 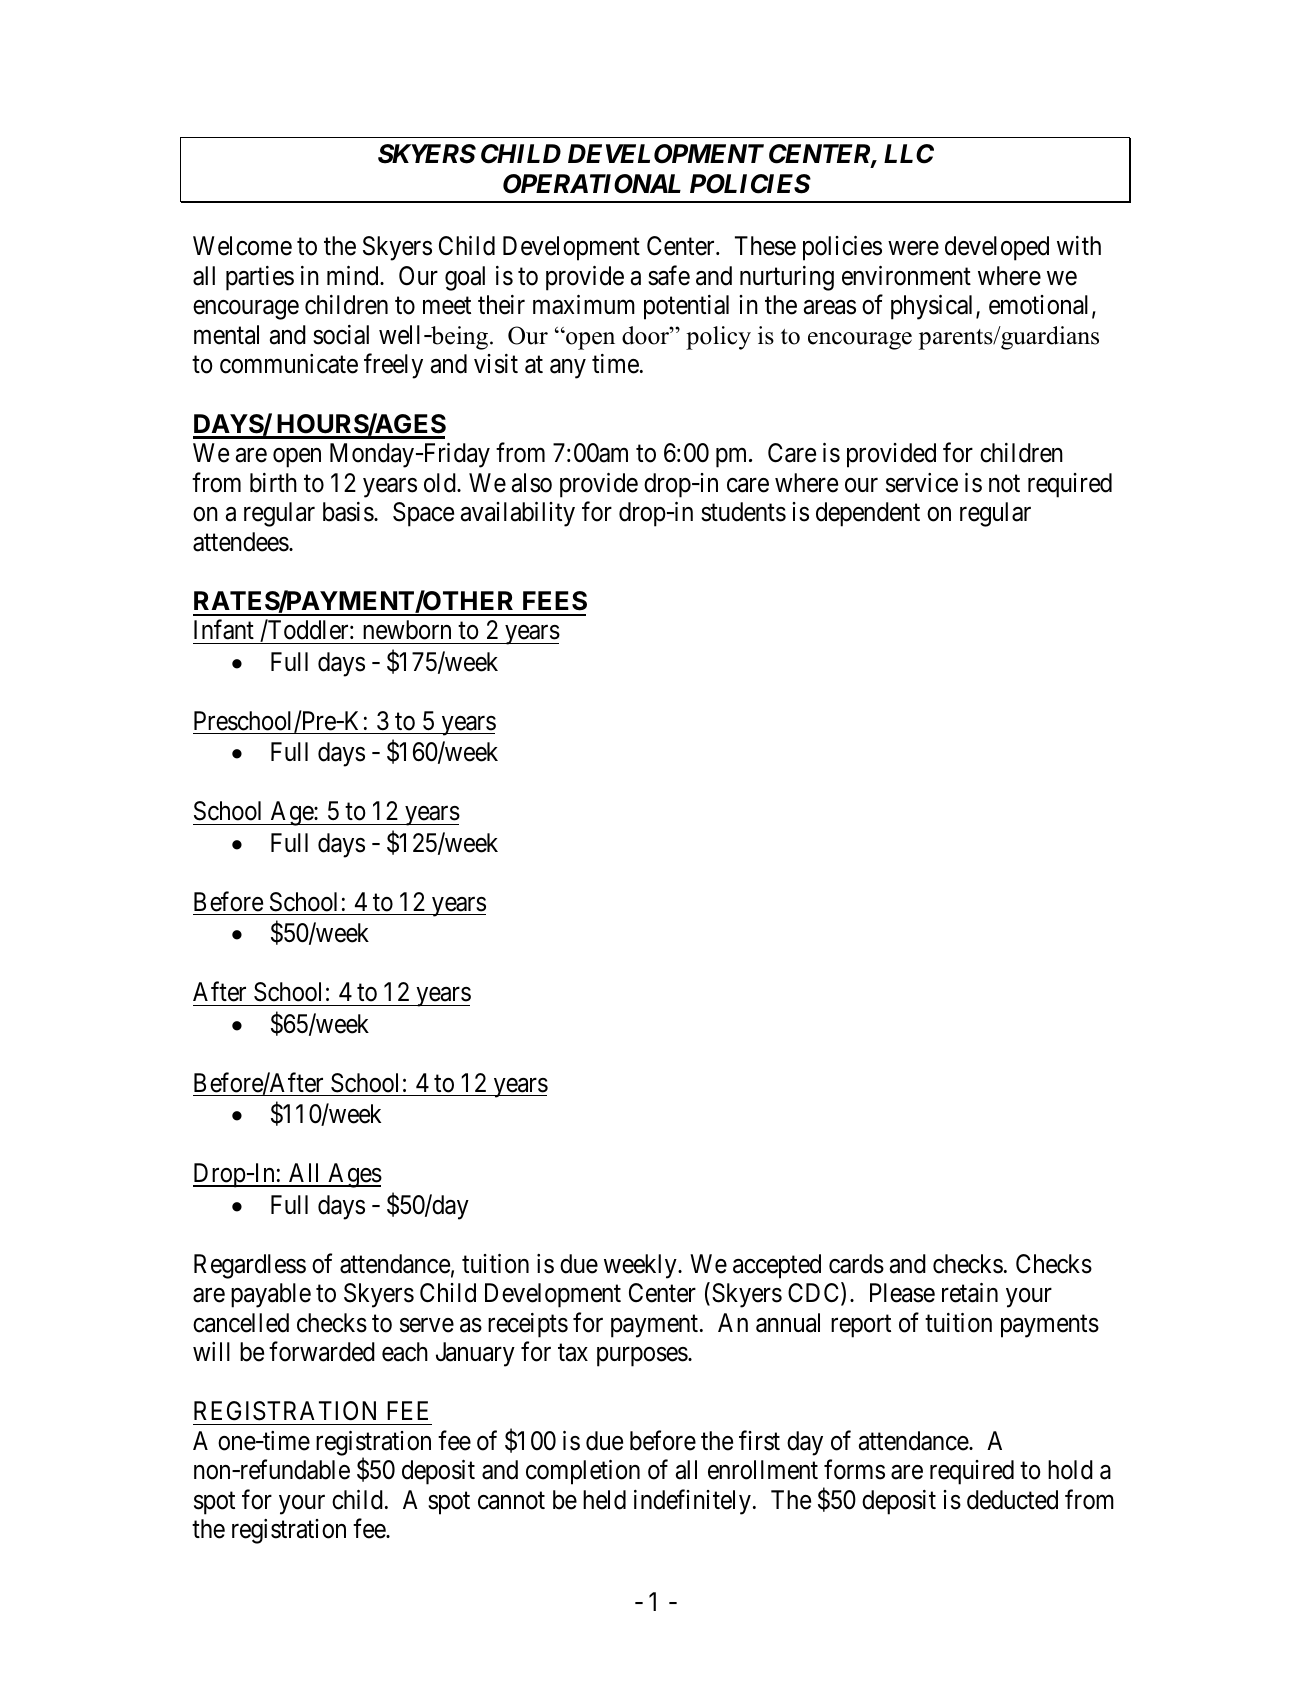 I want to click on newborn, so click(x=407, y=630).
